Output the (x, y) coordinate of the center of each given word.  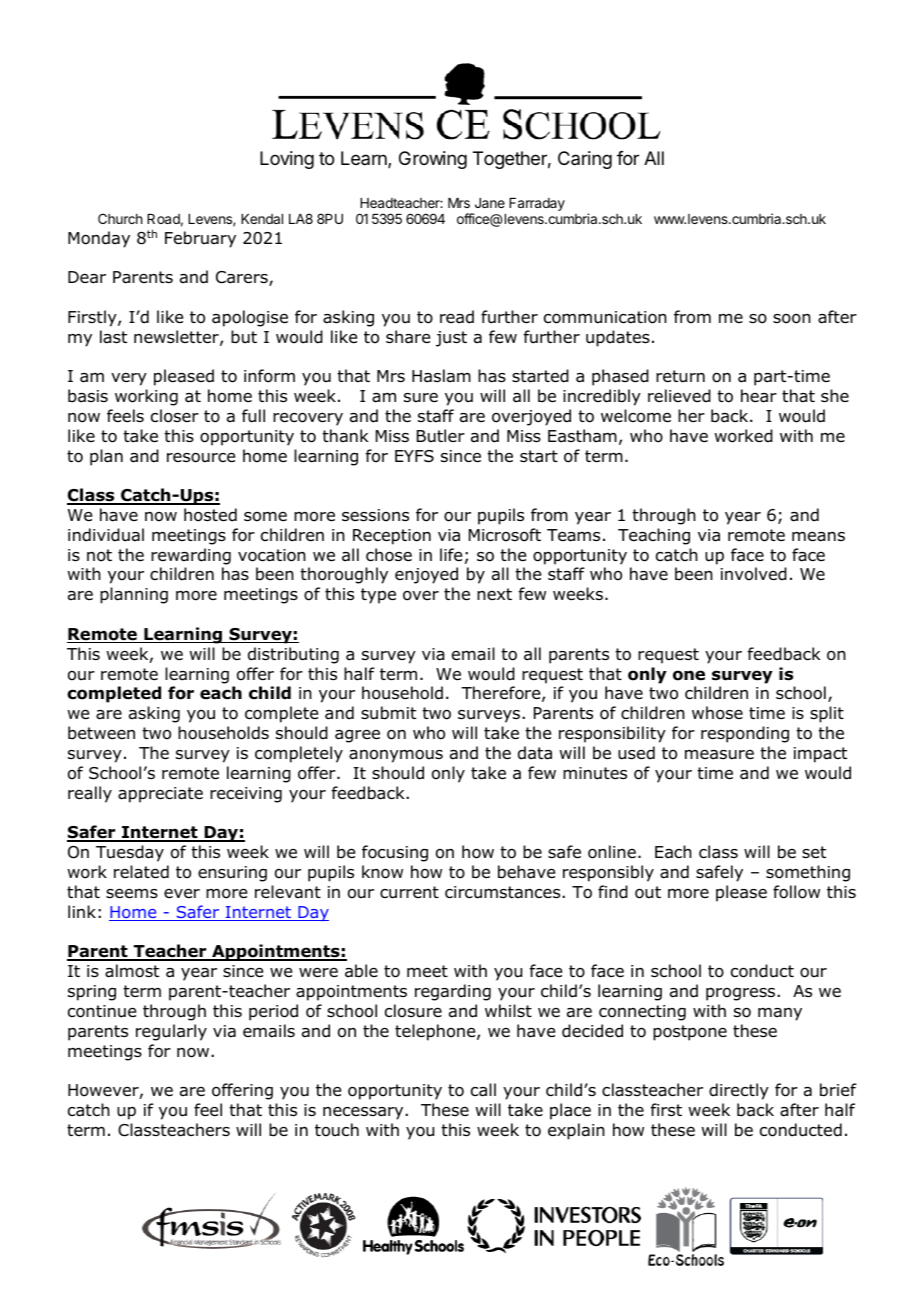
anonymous (396, 756)
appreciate (160, 795)
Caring (585, 160)
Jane (490, 203)
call (483, 1090)
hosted (210, 515)
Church (120, 218)
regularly (171, 1032)
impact (820, 755)
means (818, 537)
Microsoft (505, 535)
